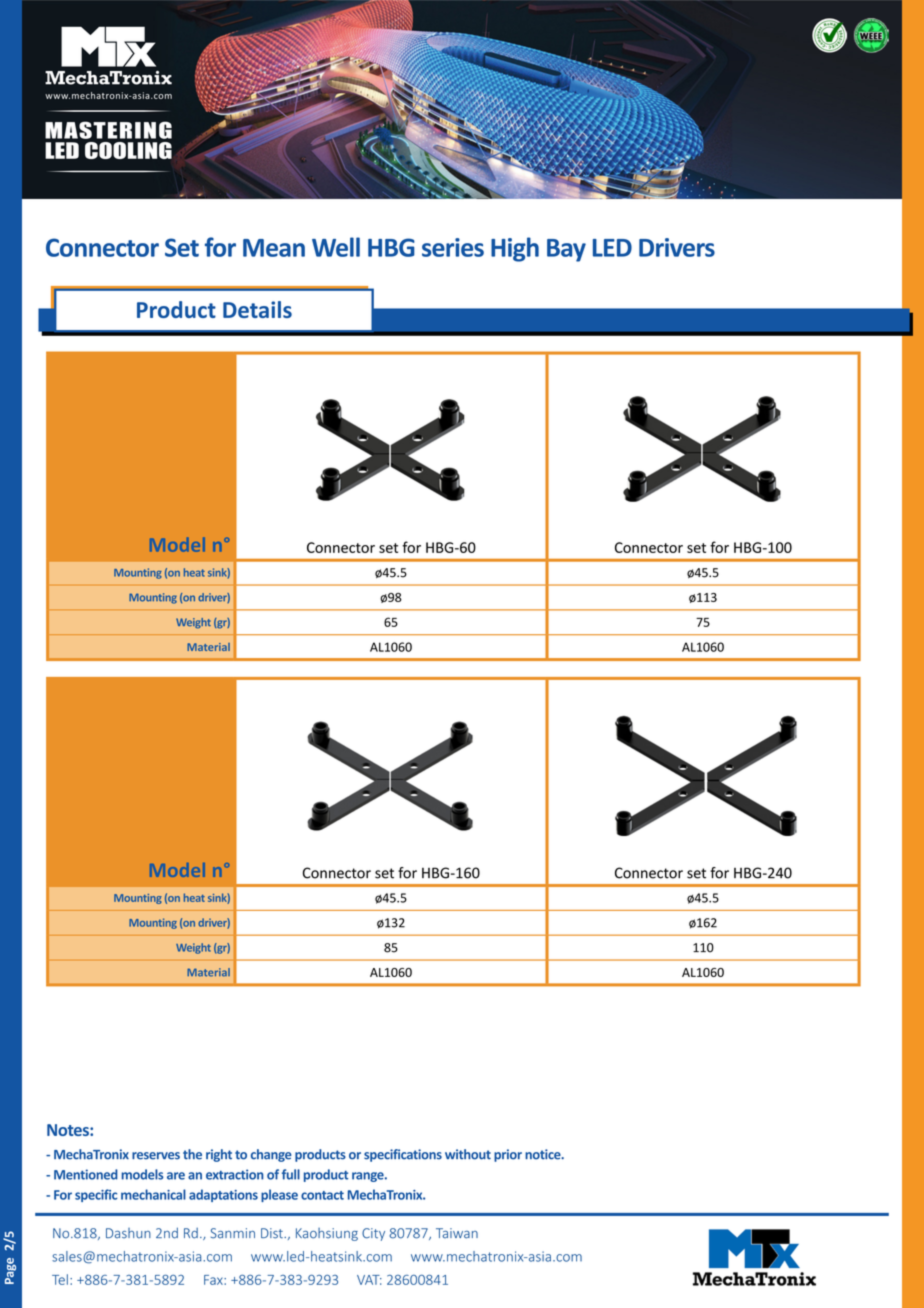 The height and width of the document is (1308, 924). I want to click on reserves, so click(156, 1156).
